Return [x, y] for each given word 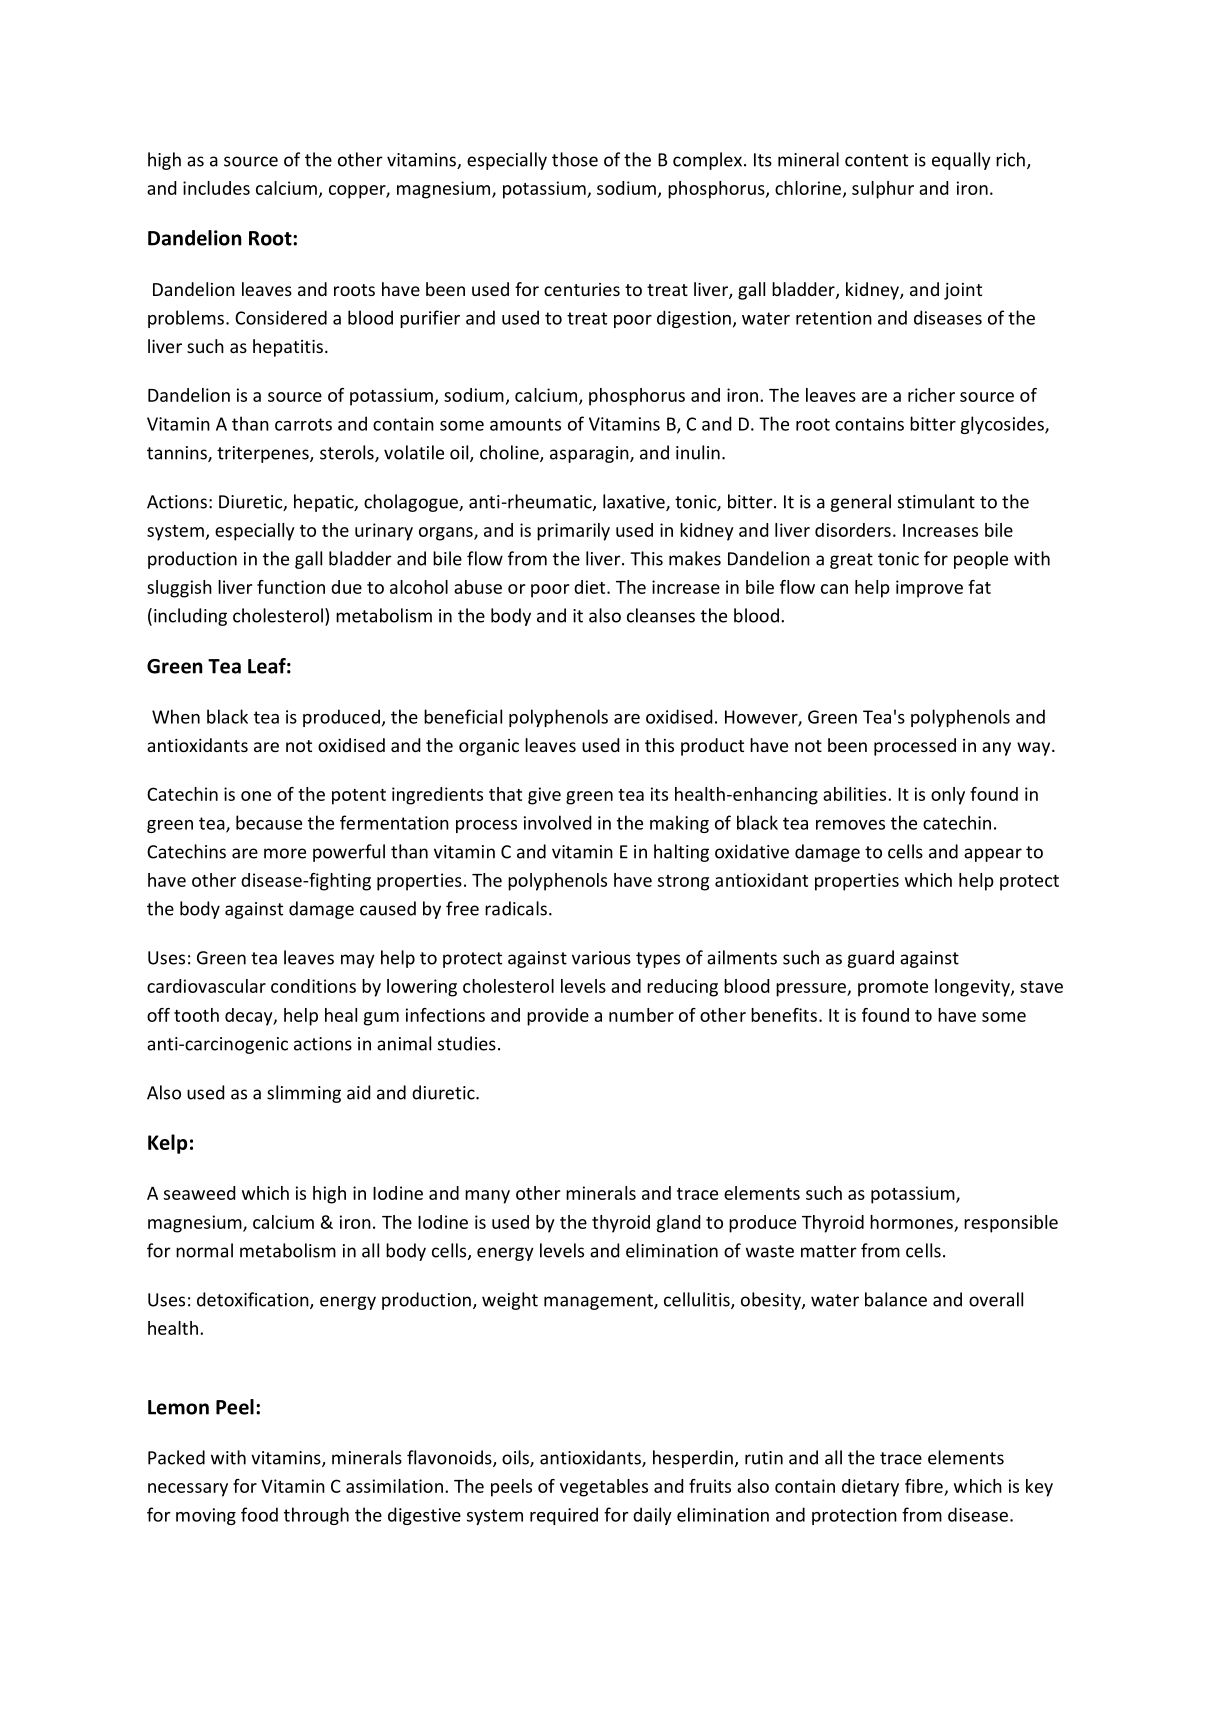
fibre [924, 1486]
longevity [973, 988]
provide [558, 1017]
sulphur [883, 190]
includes [216, 188]
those [575, 159]
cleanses [661, 615]
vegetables [604, 1488]
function [291, 587]
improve [929, 589]
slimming [304, 1094]
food [259, 1514]
